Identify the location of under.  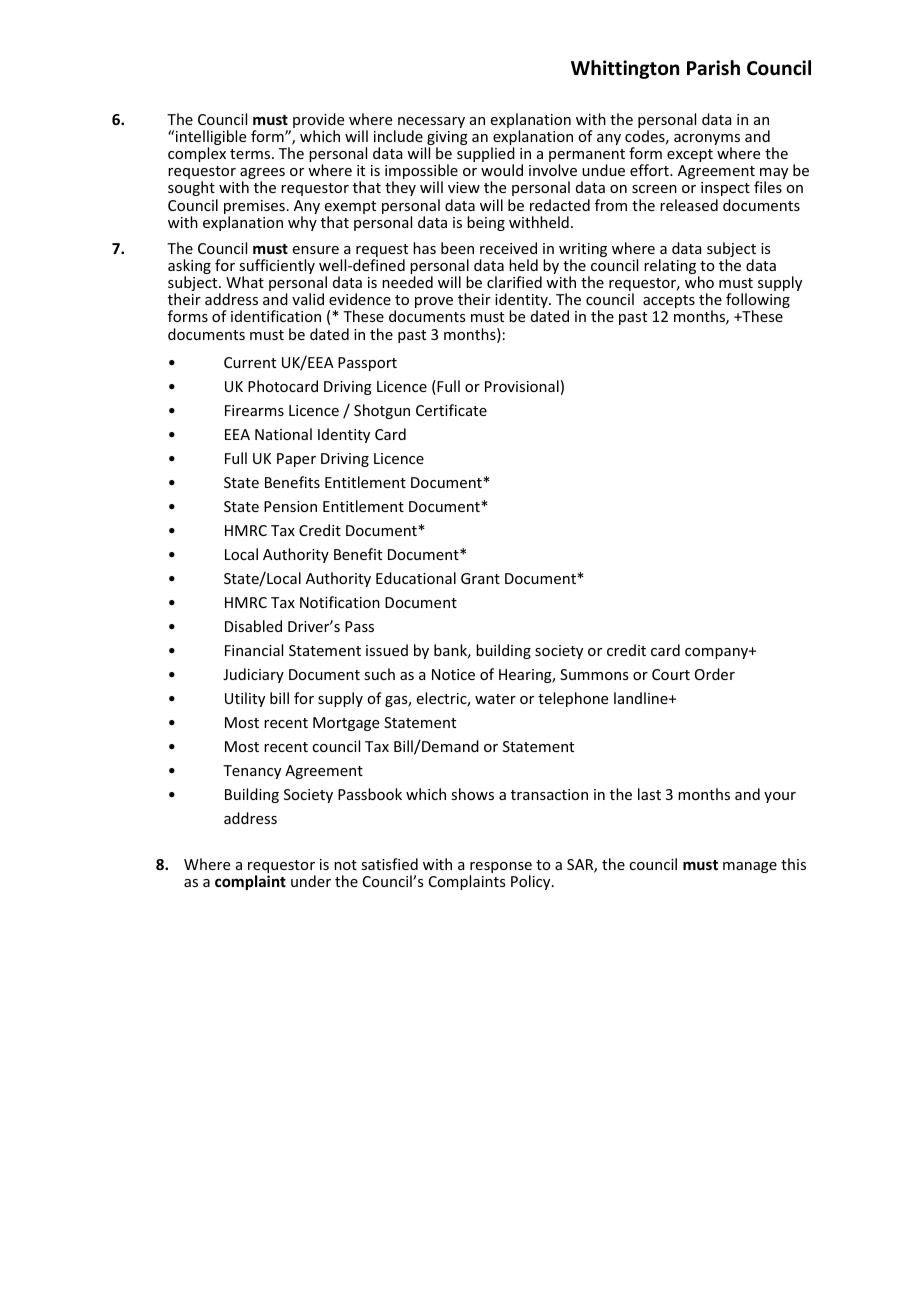
(311, 881).
